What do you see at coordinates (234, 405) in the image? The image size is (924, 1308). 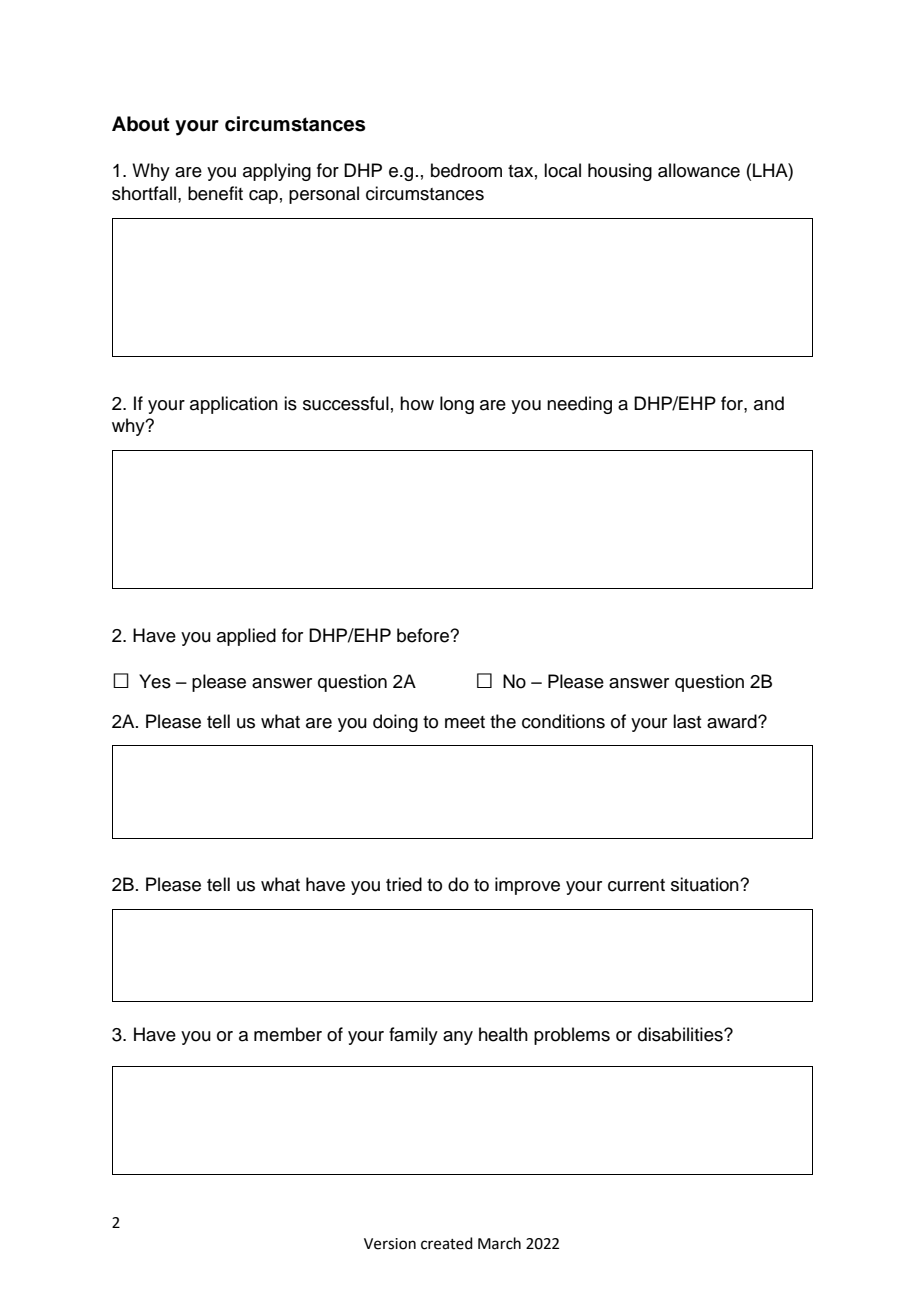 I see `application` at bounding box center [234, 405].
